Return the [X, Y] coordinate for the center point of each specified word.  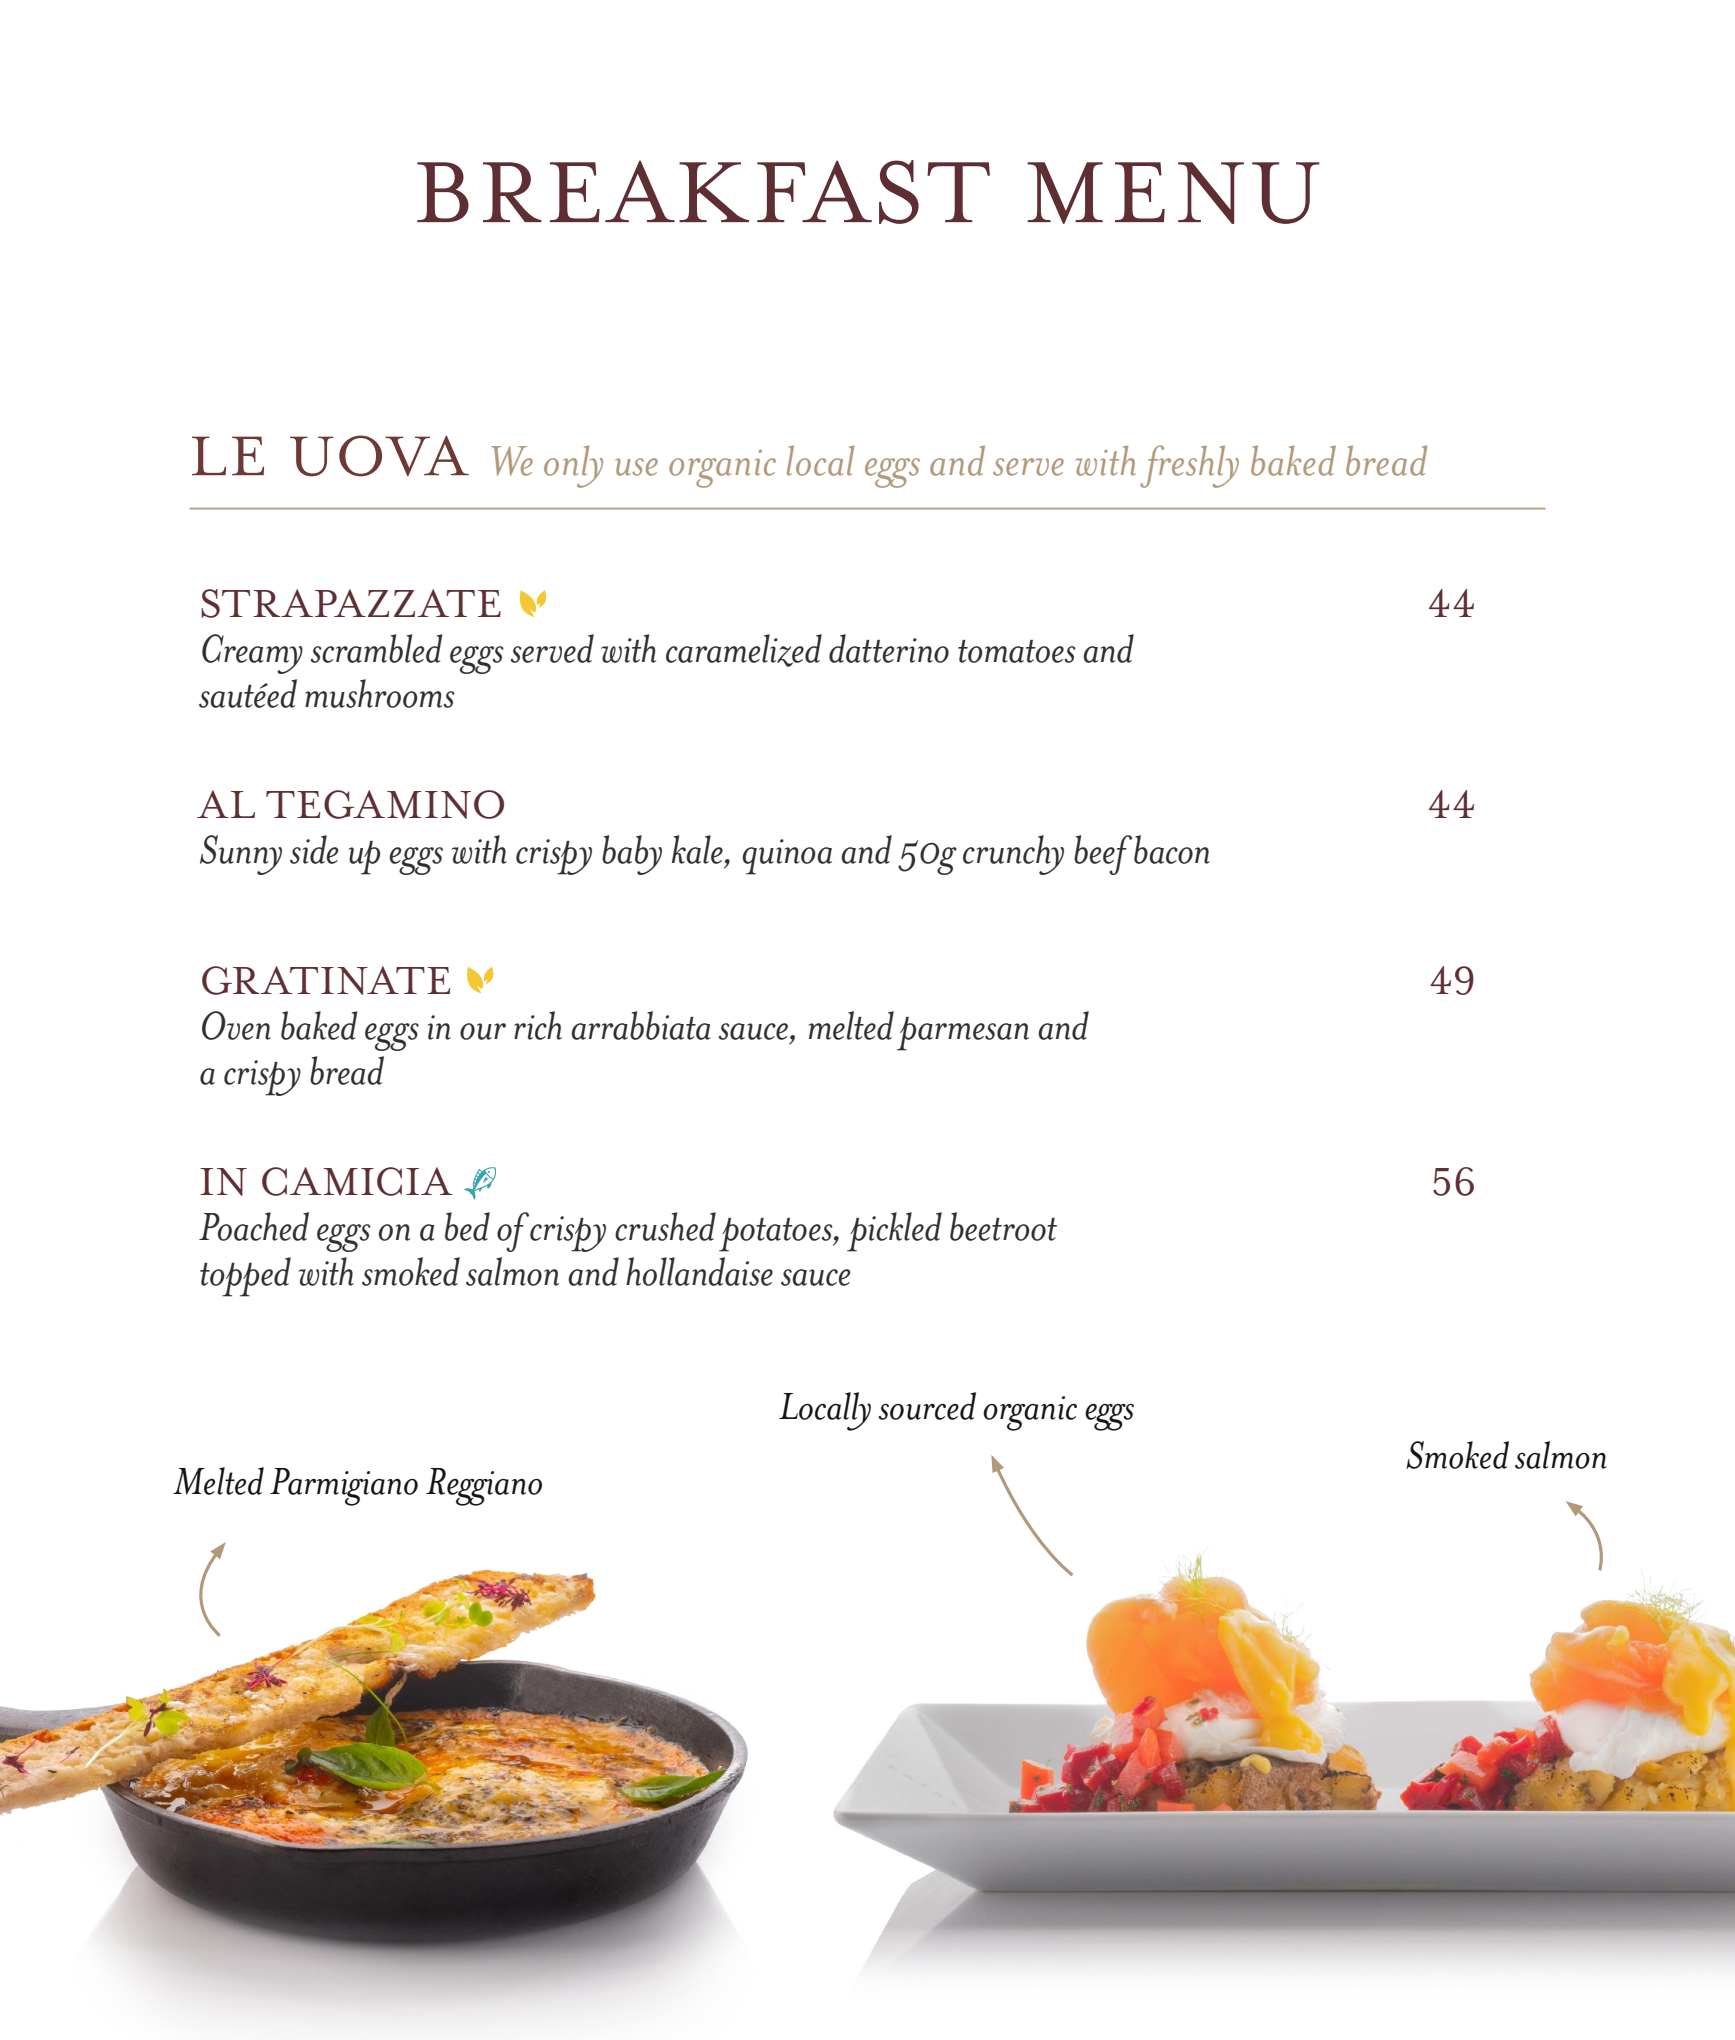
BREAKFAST [703, 192]
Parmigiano [344, 1487]
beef [1103, 855]
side [314, 849]
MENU [1173, 193]
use [636, 467]
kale [699, 849]
